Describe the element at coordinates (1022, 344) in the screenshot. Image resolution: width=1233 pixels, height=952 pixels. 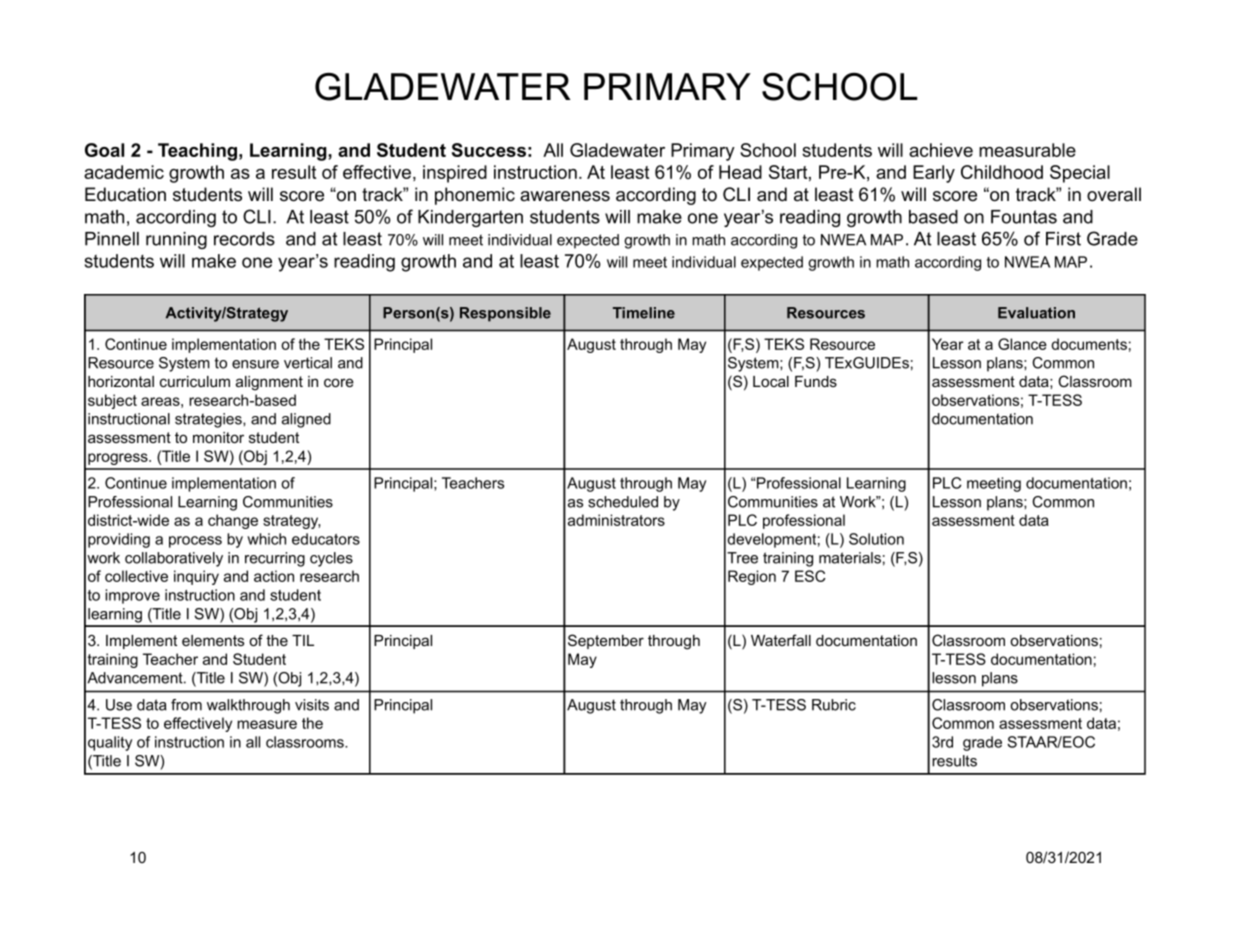
I see `Glance` at that location.
